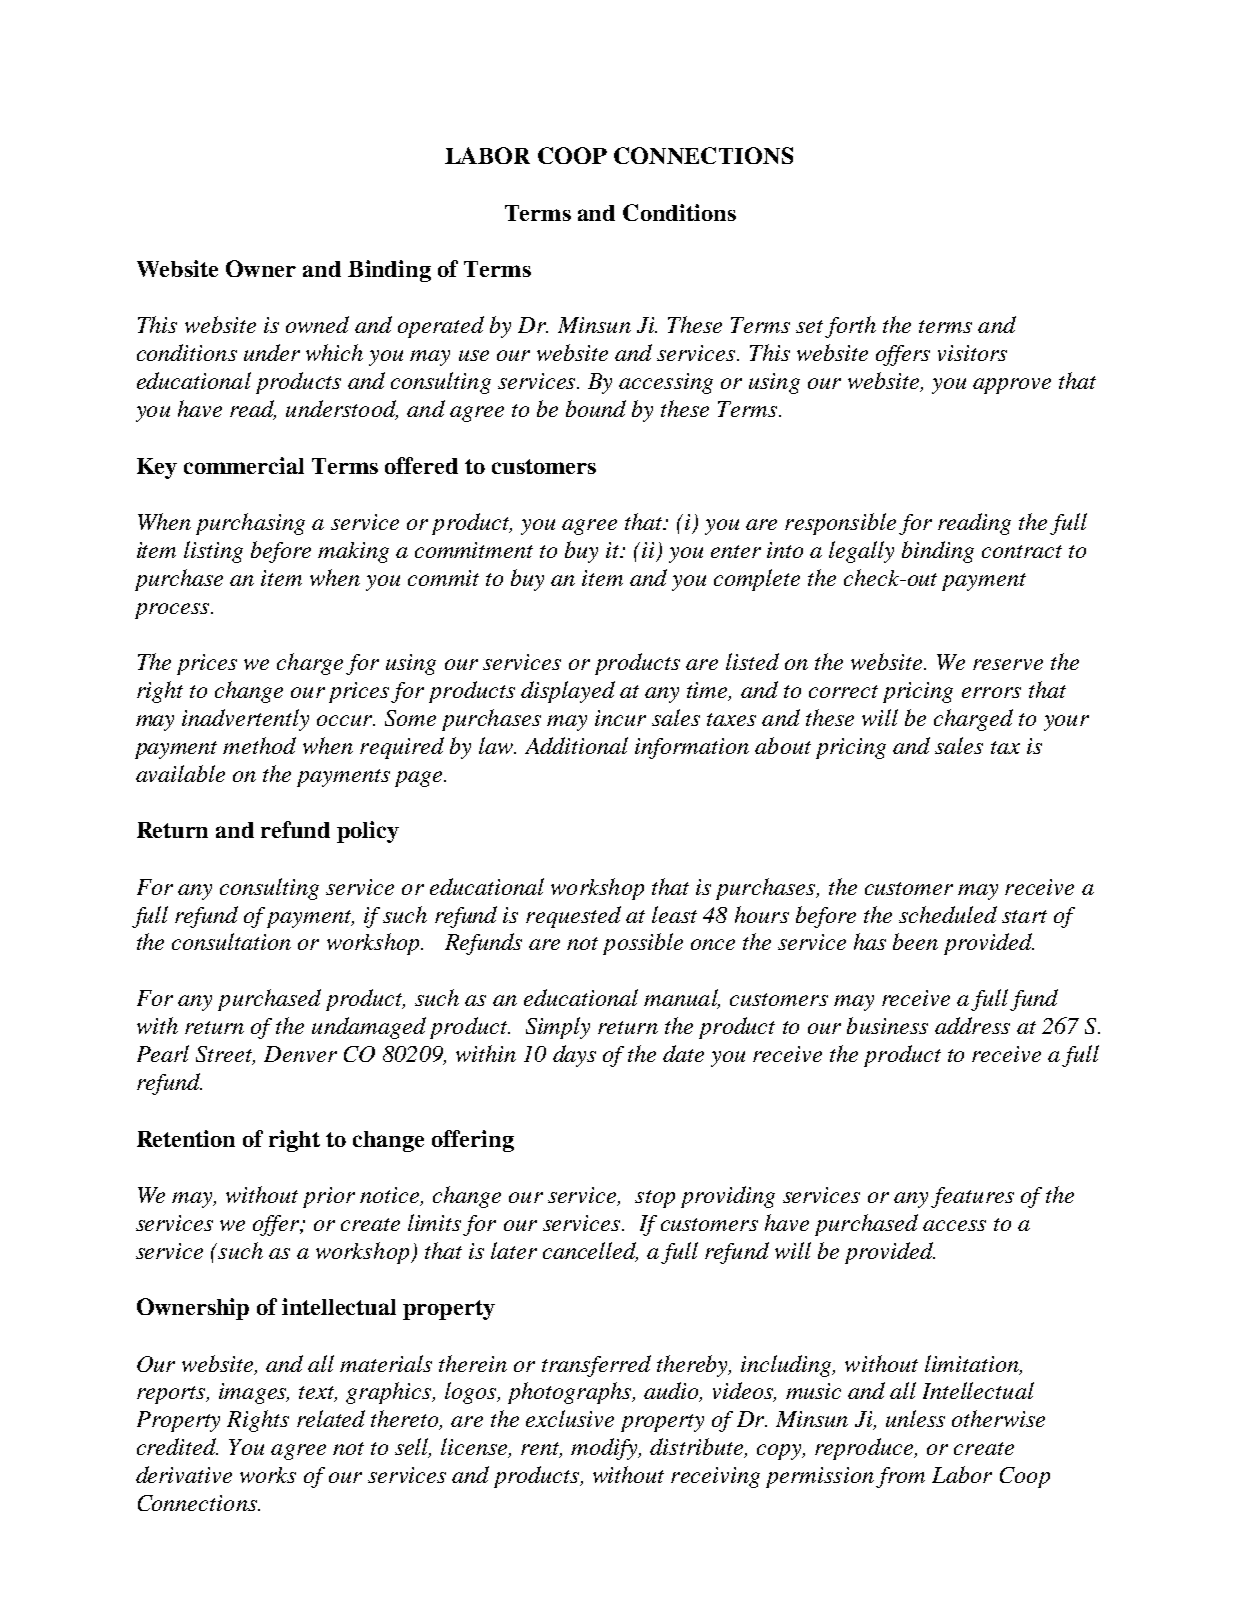 The image size is (1240, 1605). I want to click on contract, so click(1022, 551).
